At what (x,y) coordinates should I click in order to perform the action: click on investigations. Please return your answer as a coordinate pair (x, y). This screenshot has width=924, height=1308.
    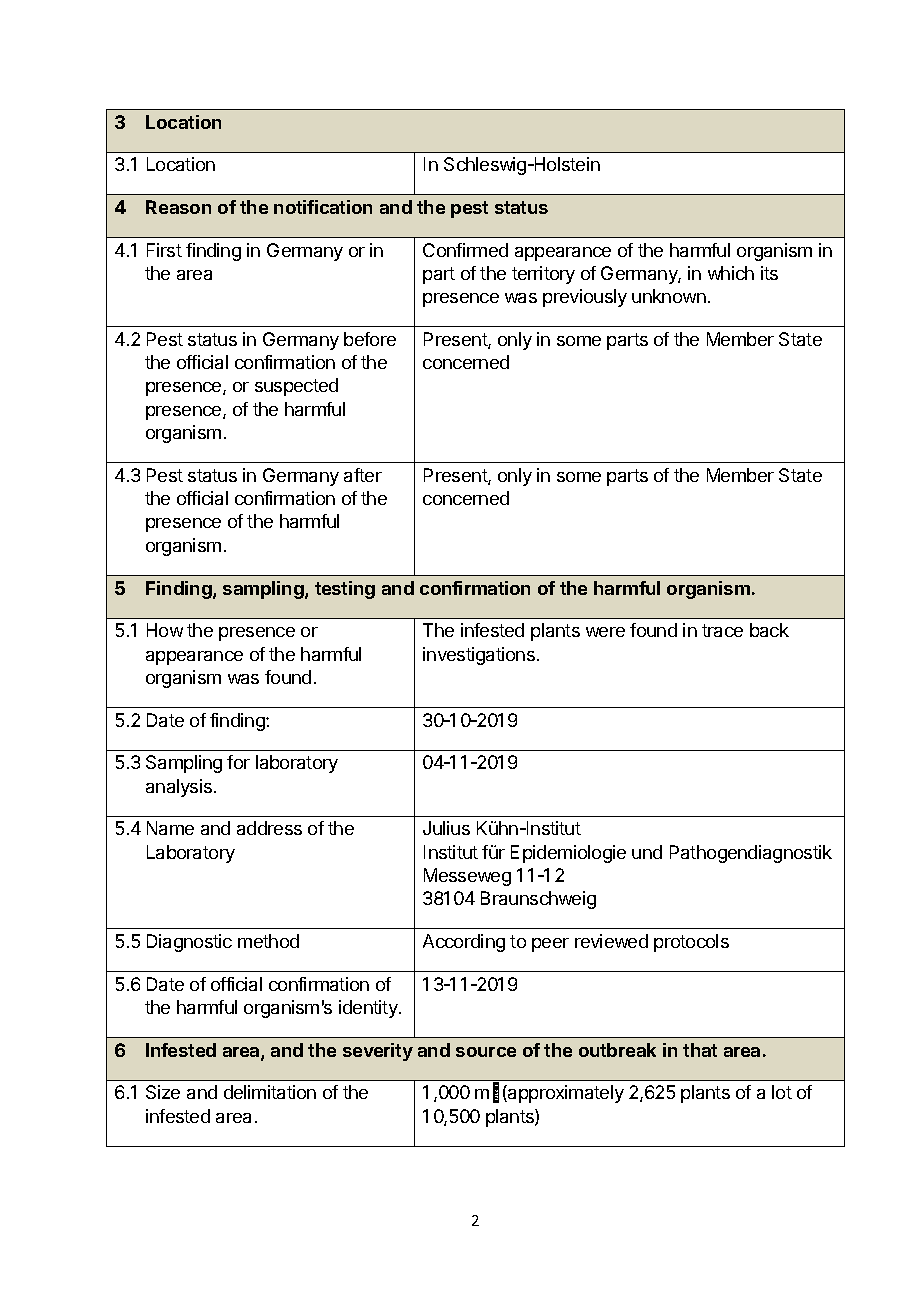
    Looking at the image, I should click on (479, 656).
